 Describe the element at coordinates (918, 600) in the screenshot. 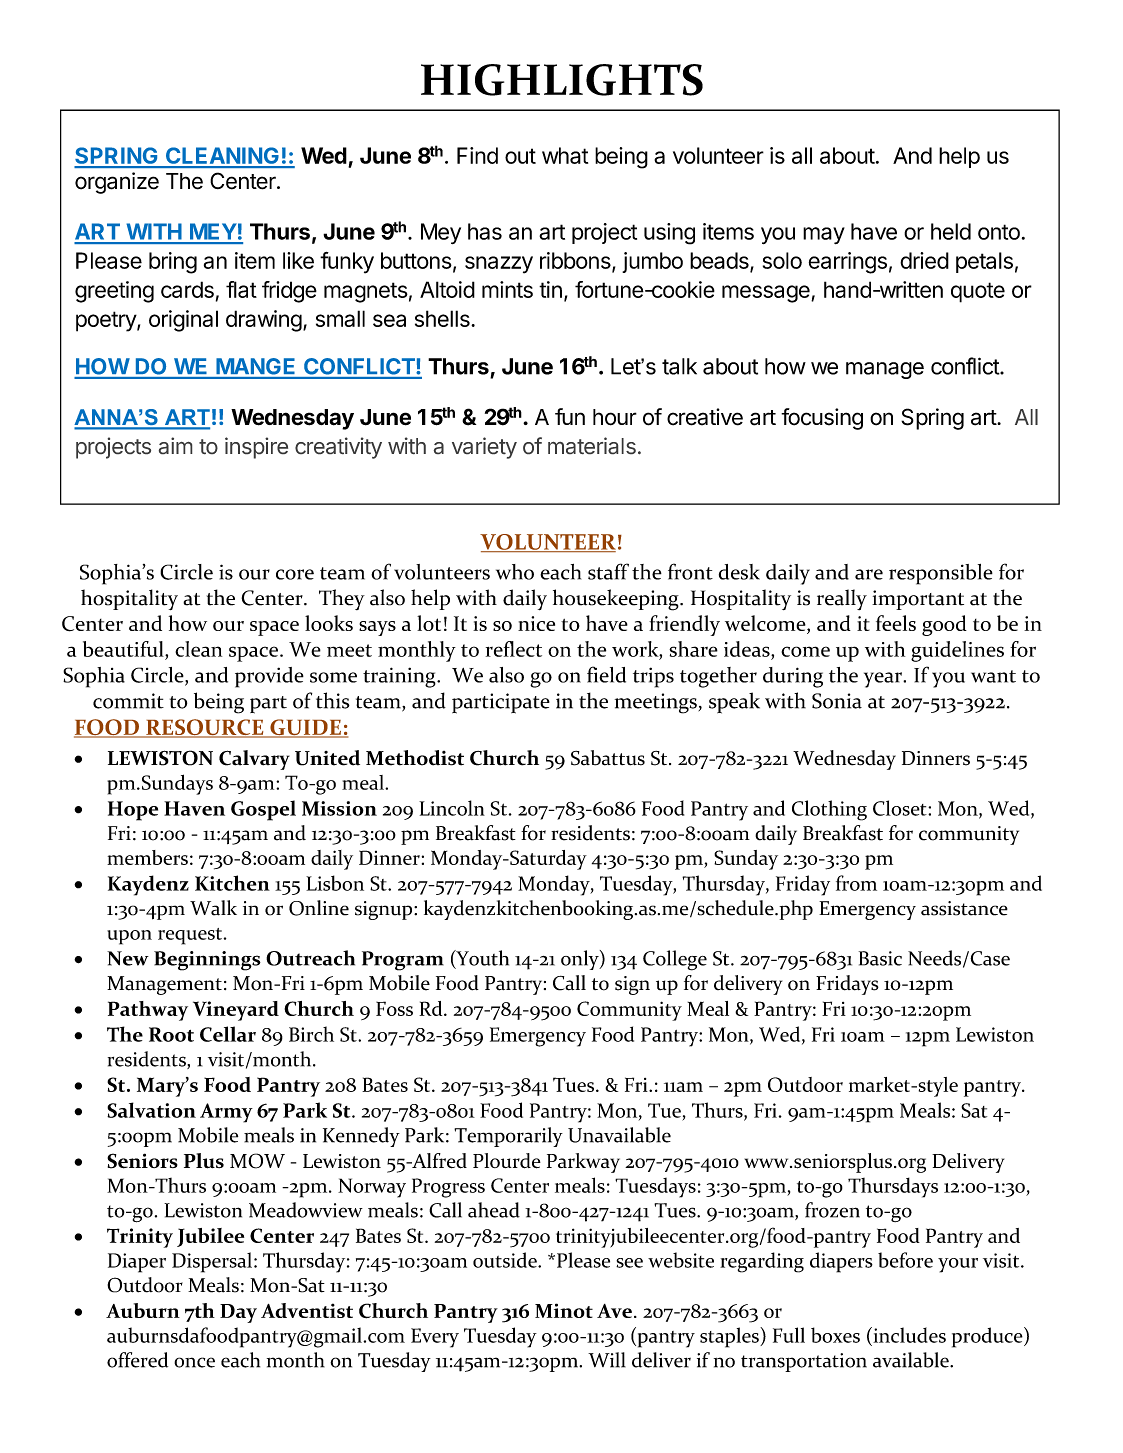

I see `important` at that location.
